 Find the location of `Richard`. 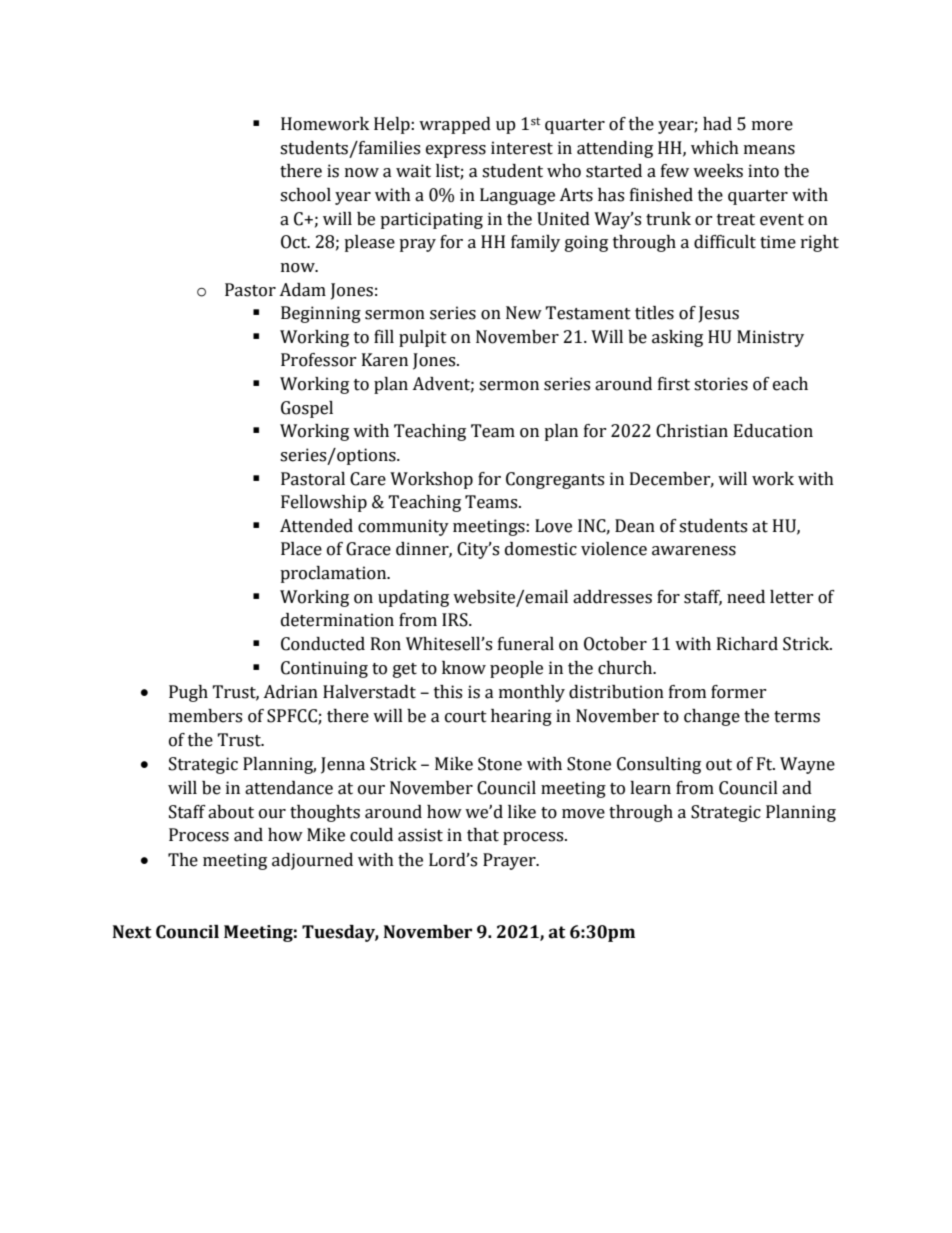

Richard is located at coordinates (747, 644).
